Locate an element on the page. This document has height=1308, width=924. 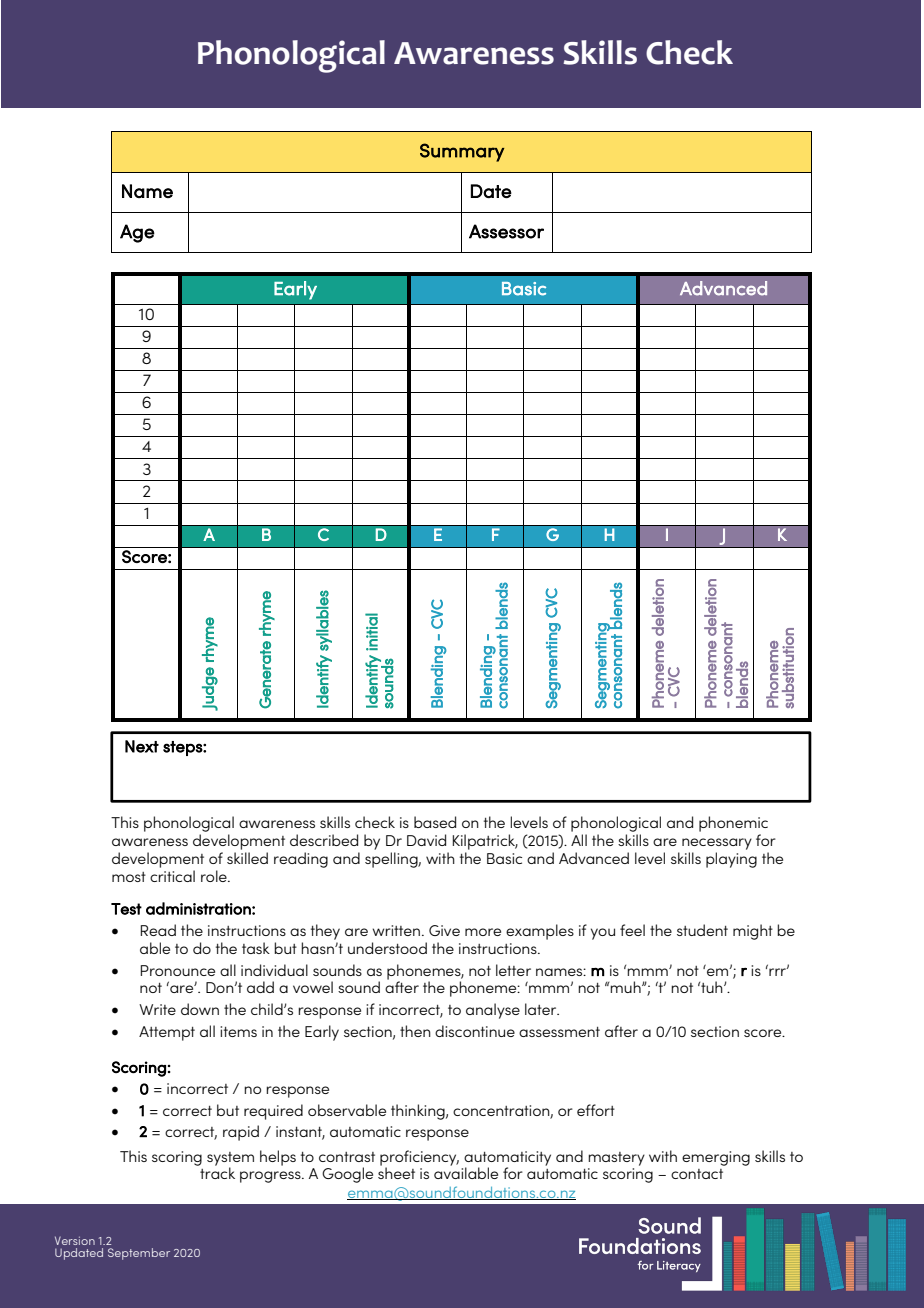
Summary is located at coordinates (462, 152).
